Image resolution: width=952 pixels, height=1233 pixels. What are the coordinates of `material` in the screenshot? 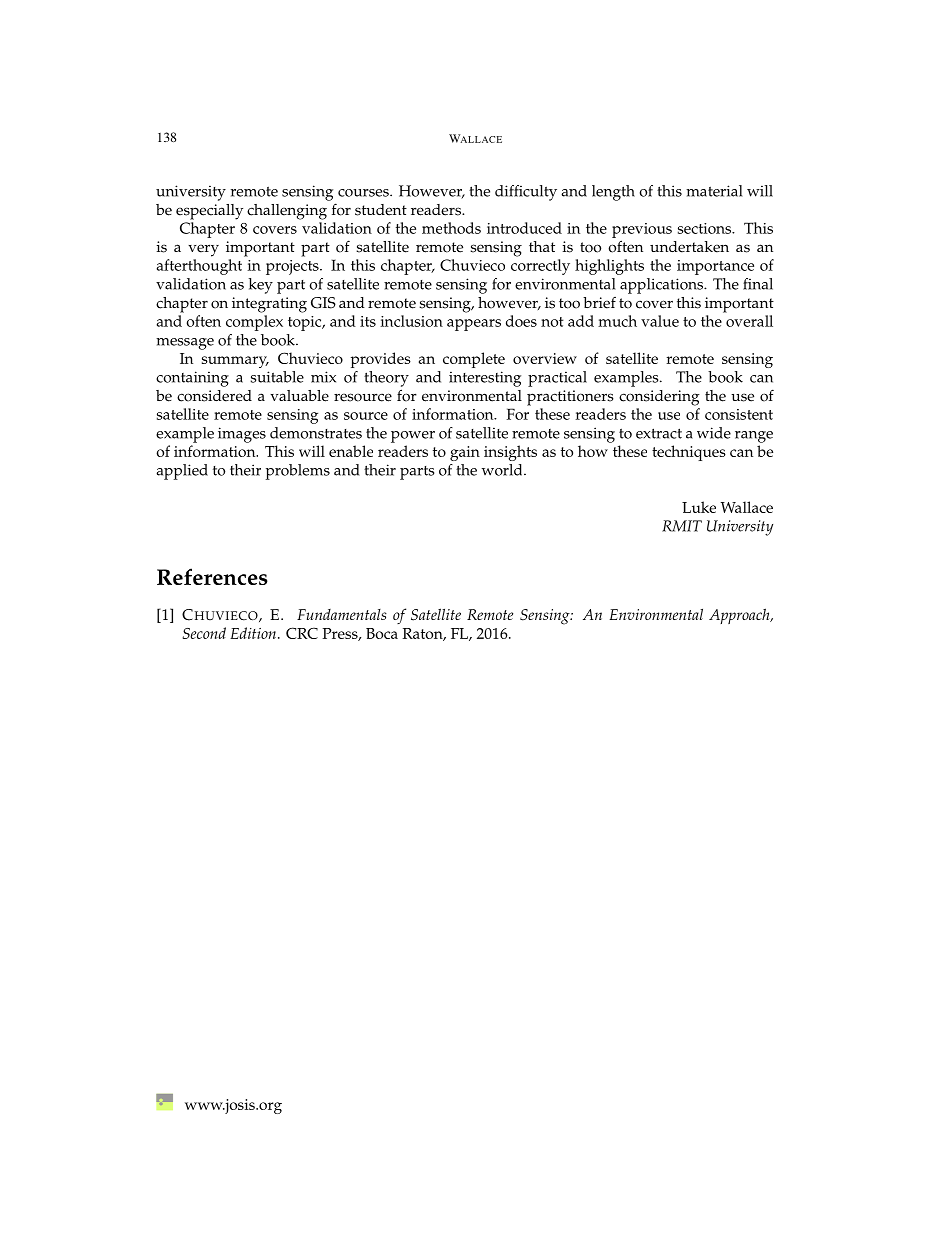 It's located at (714, 191).
